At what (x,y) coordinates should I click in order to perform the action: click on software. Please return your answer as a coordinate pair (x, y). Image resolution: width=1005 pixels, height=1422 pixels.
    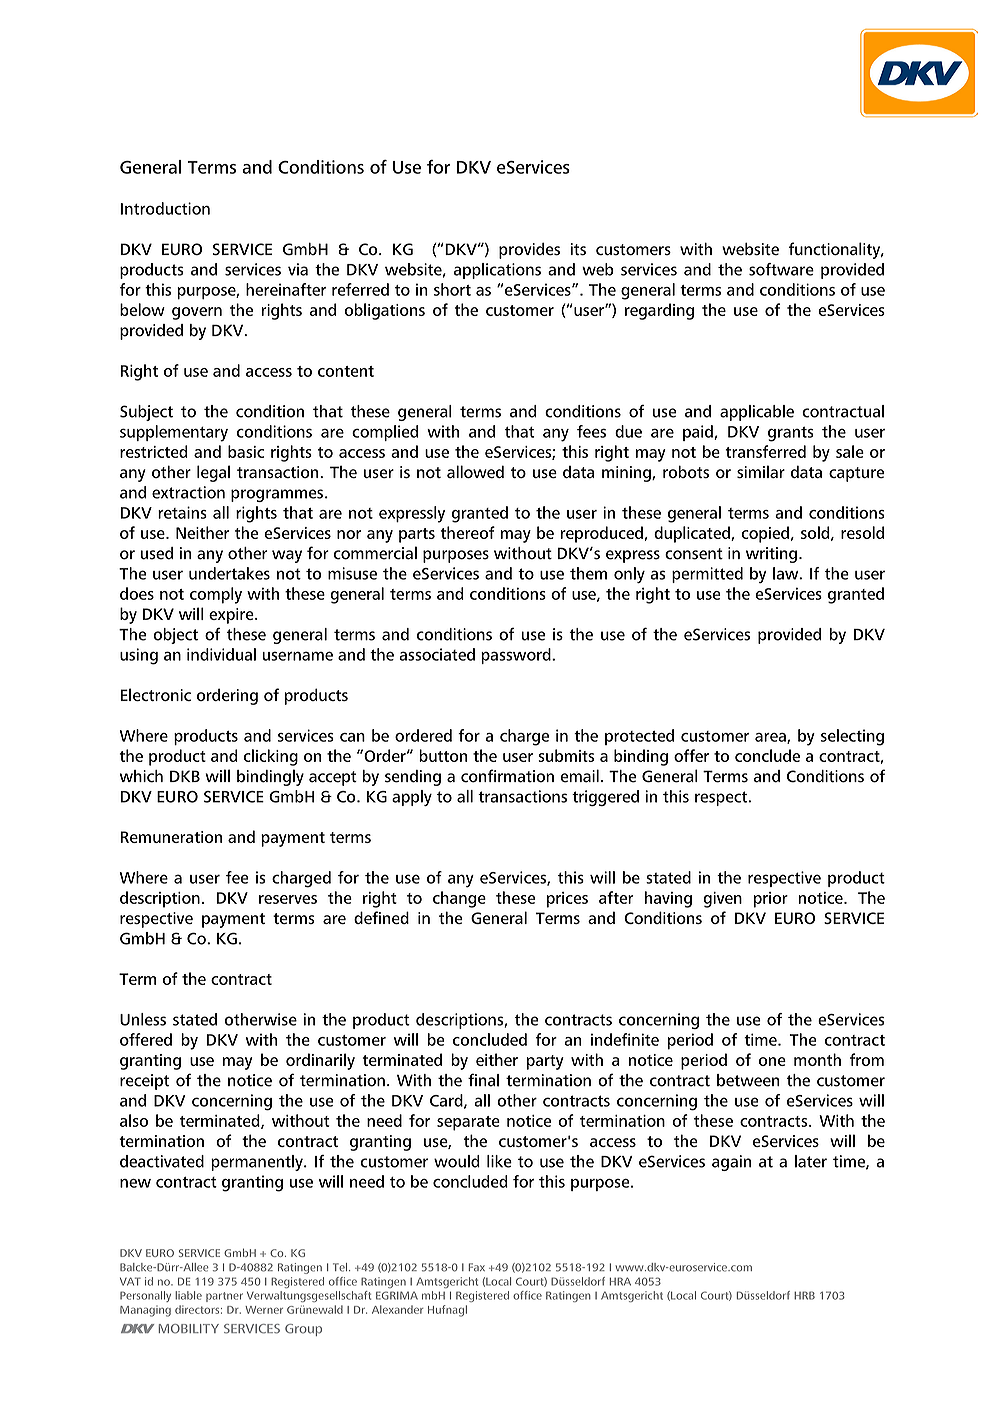
    Looking at the image, I should click on (781, 269).
